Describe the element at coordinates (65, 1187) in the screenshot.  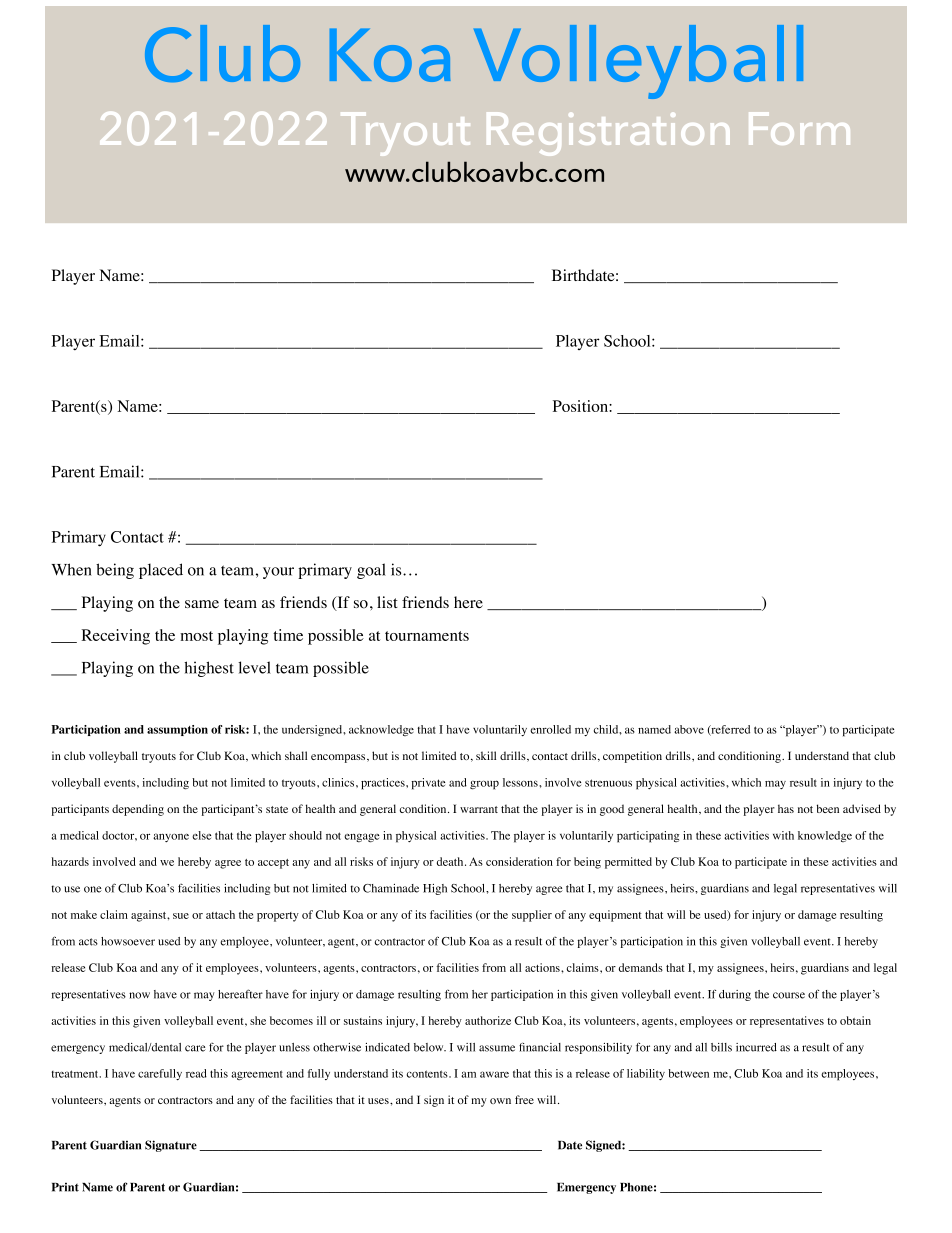
I see `Print` at that location.
